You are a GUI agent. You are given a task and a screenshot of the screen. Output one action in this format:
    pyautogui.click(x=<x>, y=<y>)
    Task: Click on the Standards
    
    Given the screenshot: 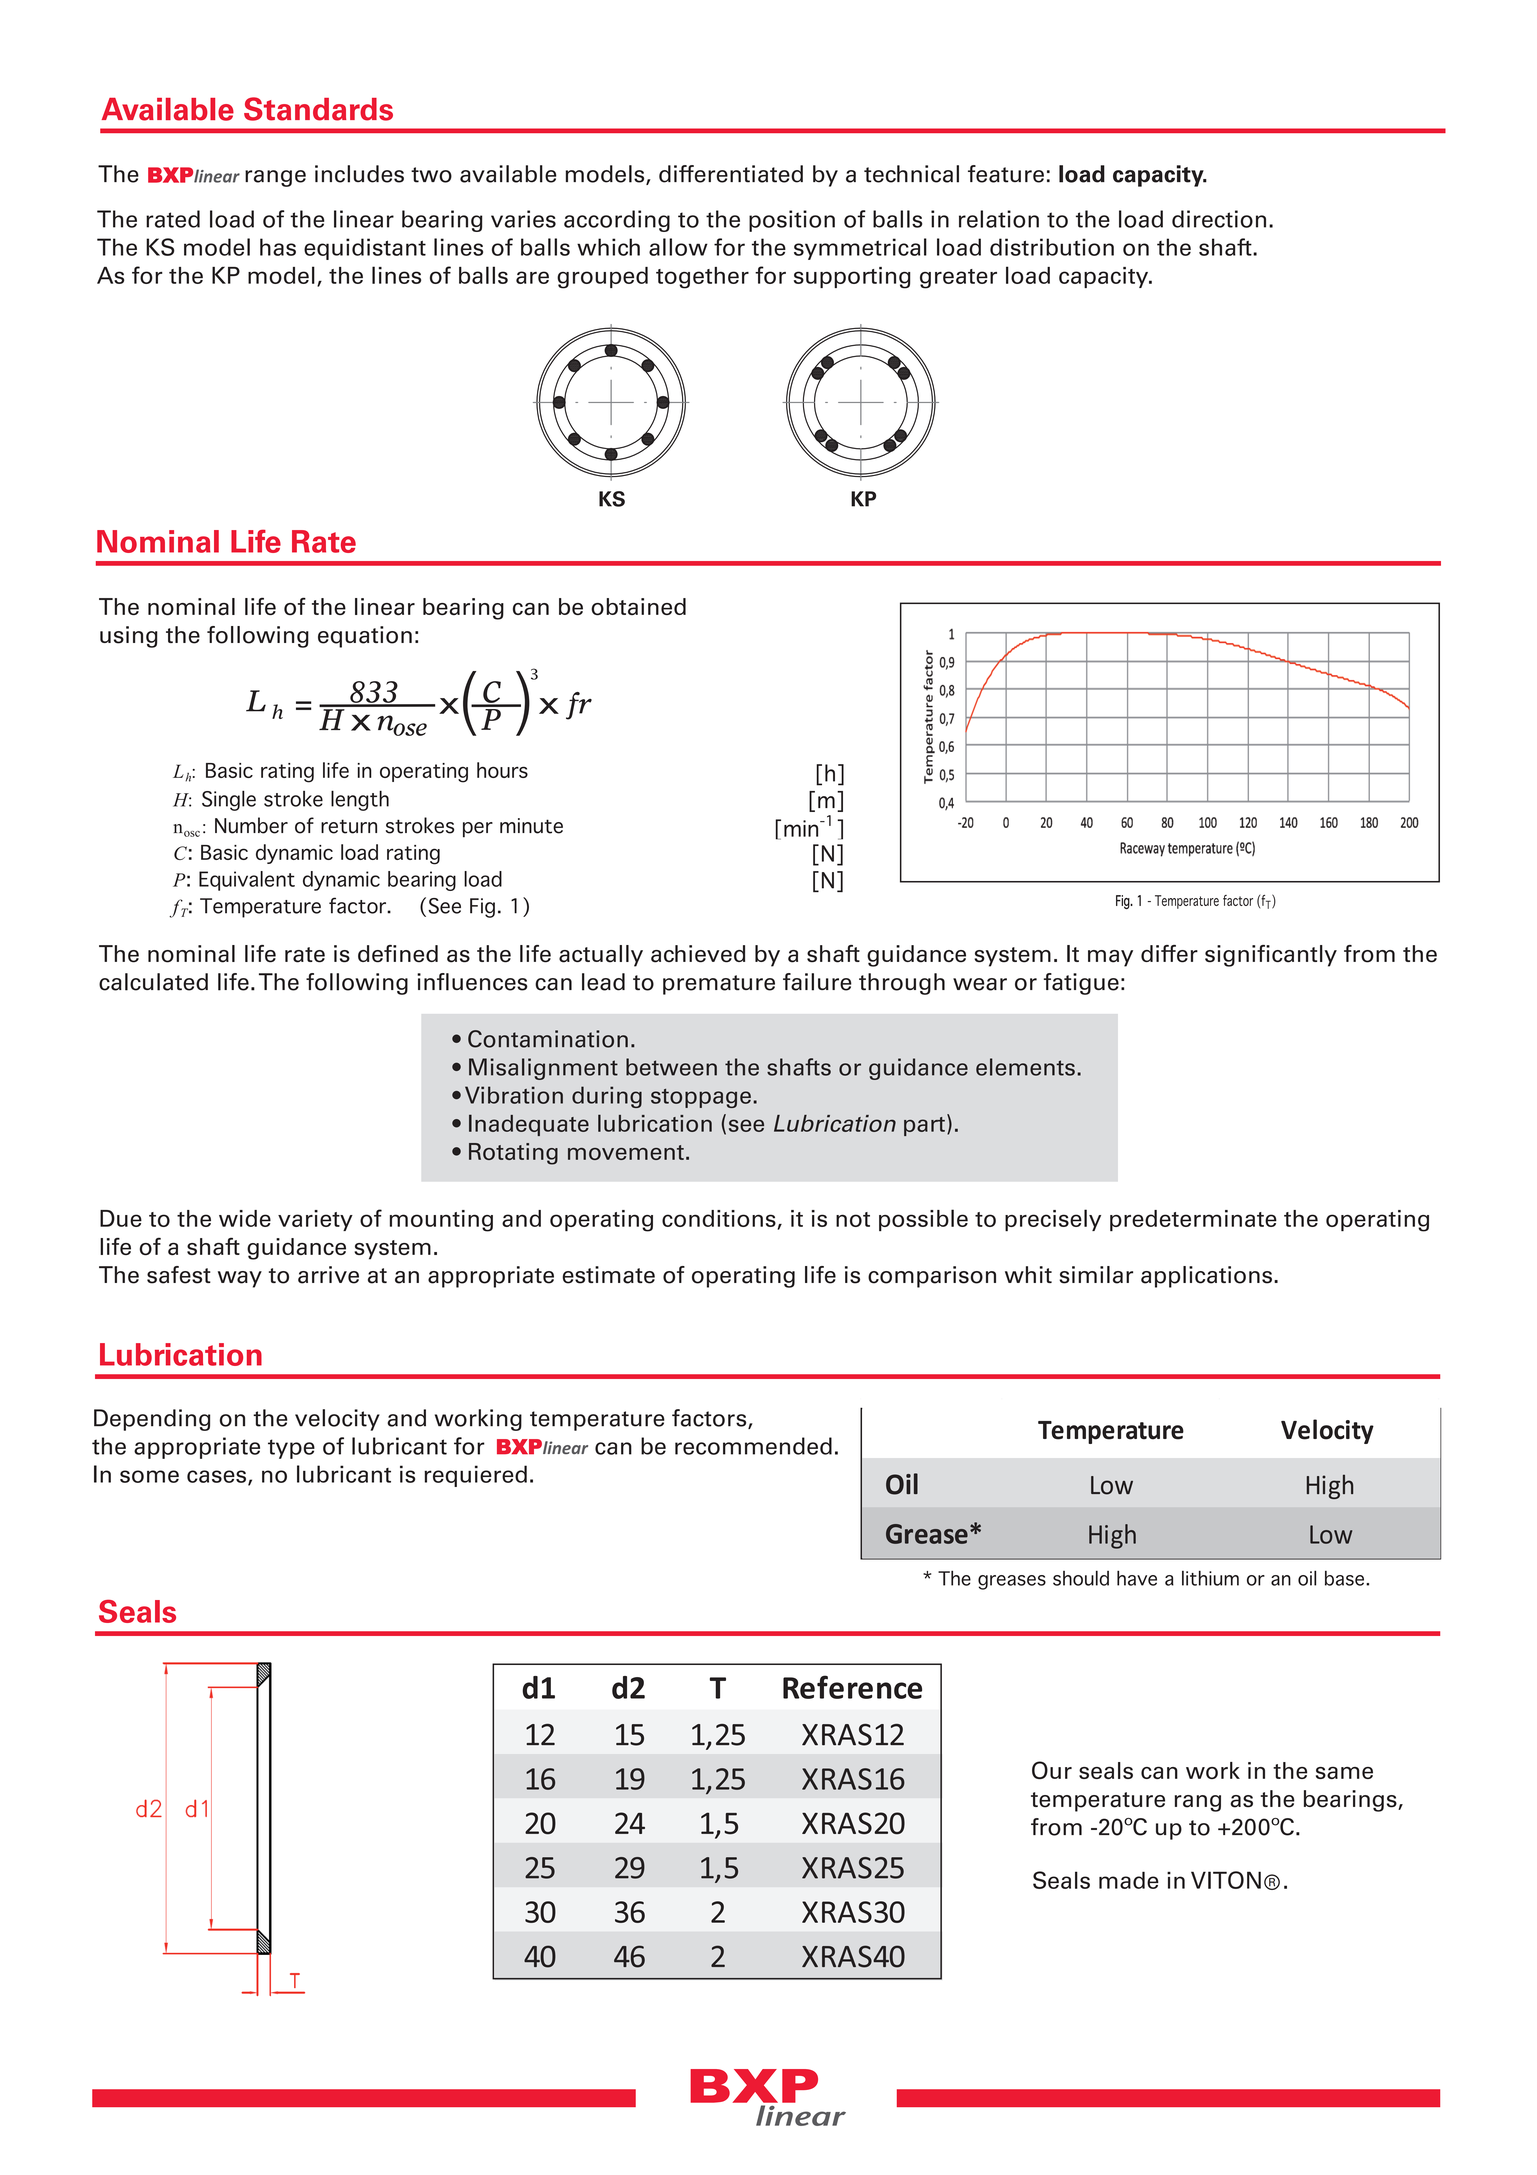 What is the action you would take?
    pyautogui.click(x=318, y=109)
